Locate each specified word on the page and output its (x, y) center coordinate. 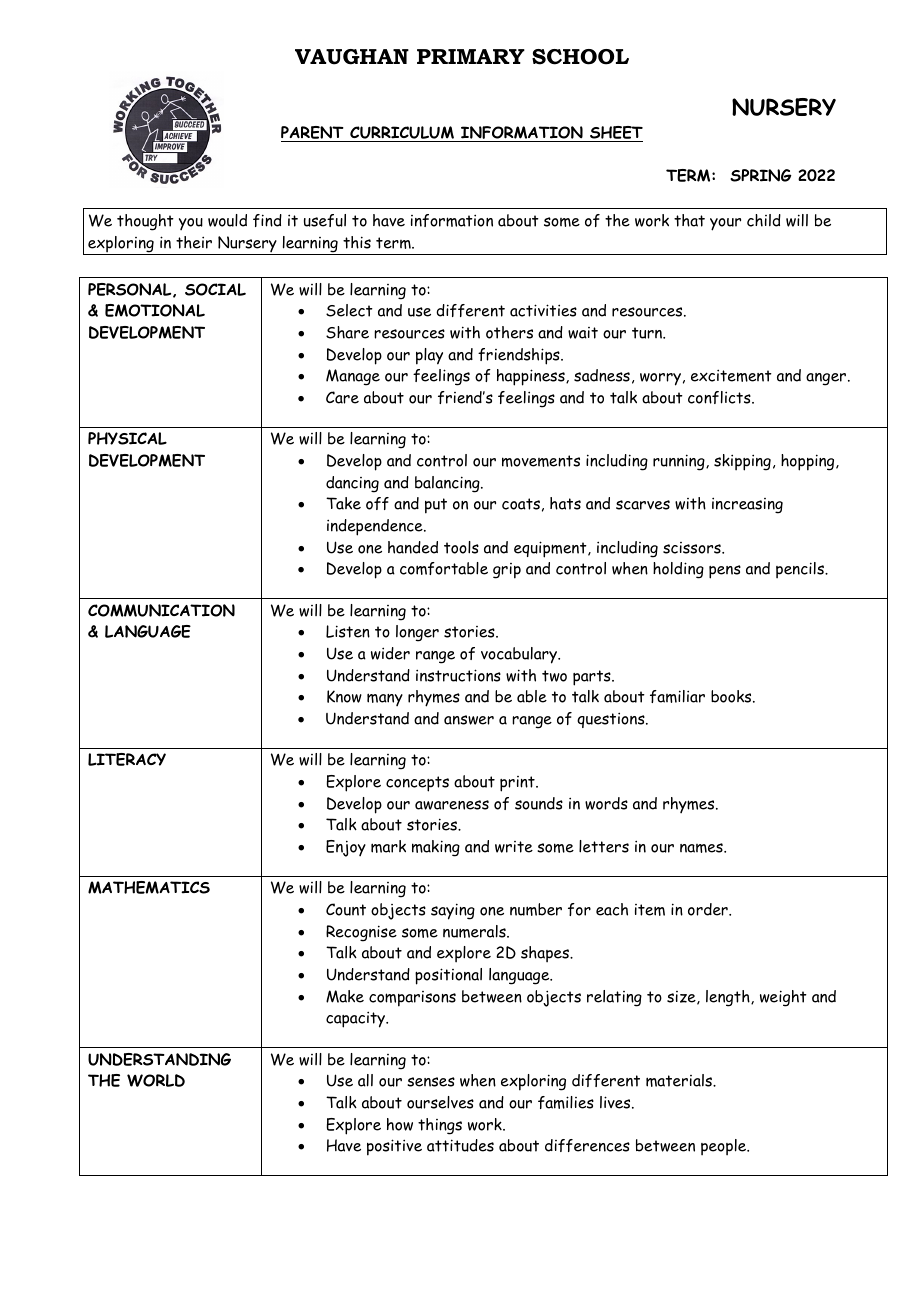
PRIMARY (471, 56)
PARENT (313, 134)
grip (507, 571)
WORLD (156, 1080)
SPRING (761, 175)
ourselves (440, 1102)
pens (725, 572)
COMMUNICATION (161, 610)
